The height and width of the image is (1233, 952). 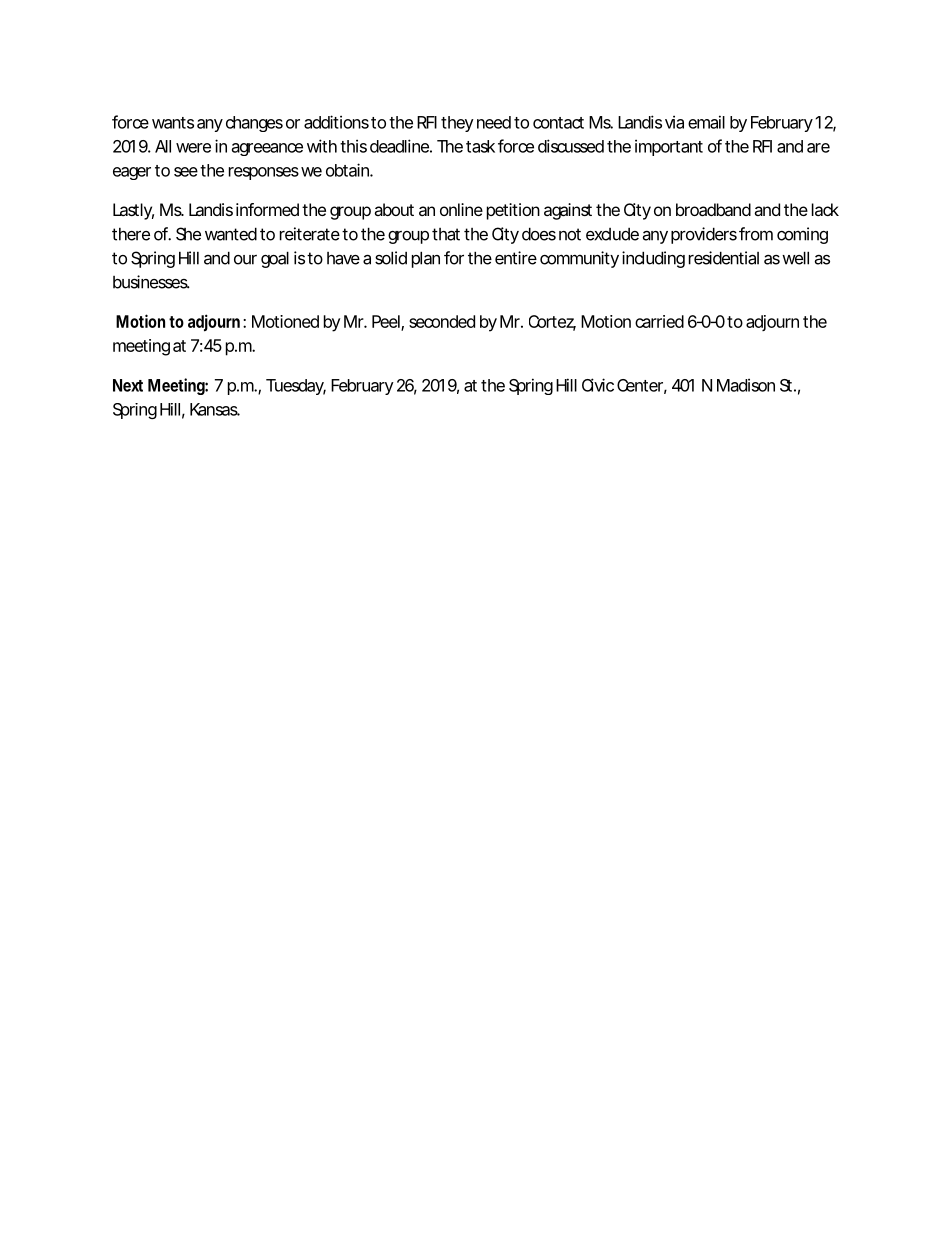 What do you see at coordinates (215, 409) in the image?
I see `Kansas` at bounding box center [215, 409].
